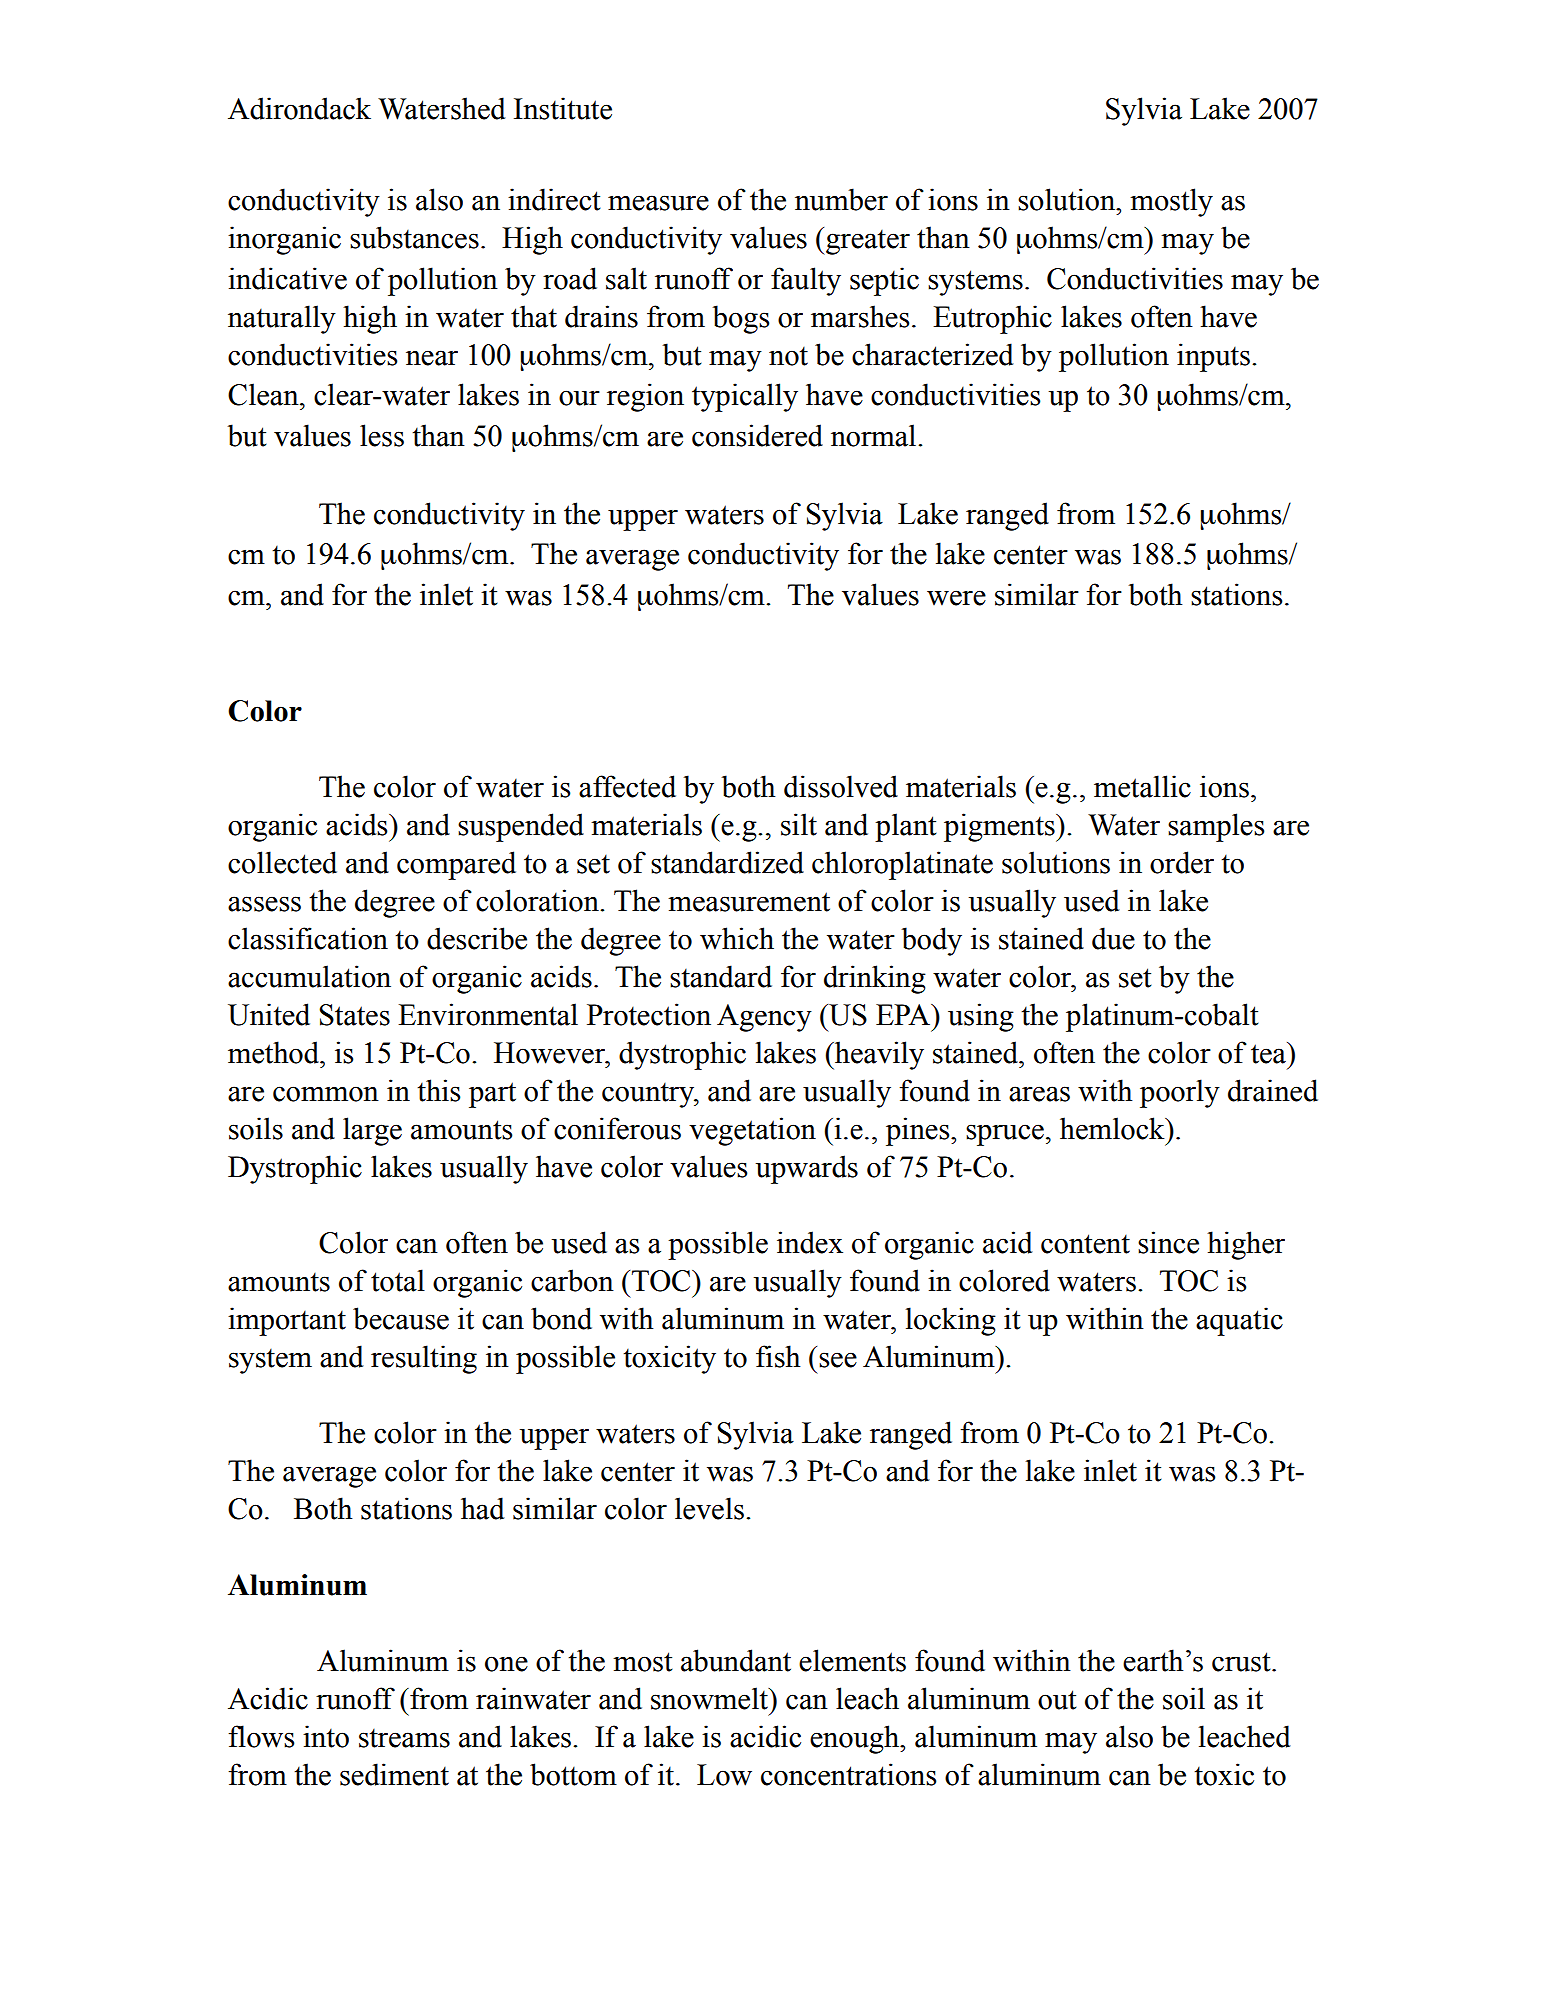 The image size is (1549, 2005). I want to click on number, so click(841, 199).
